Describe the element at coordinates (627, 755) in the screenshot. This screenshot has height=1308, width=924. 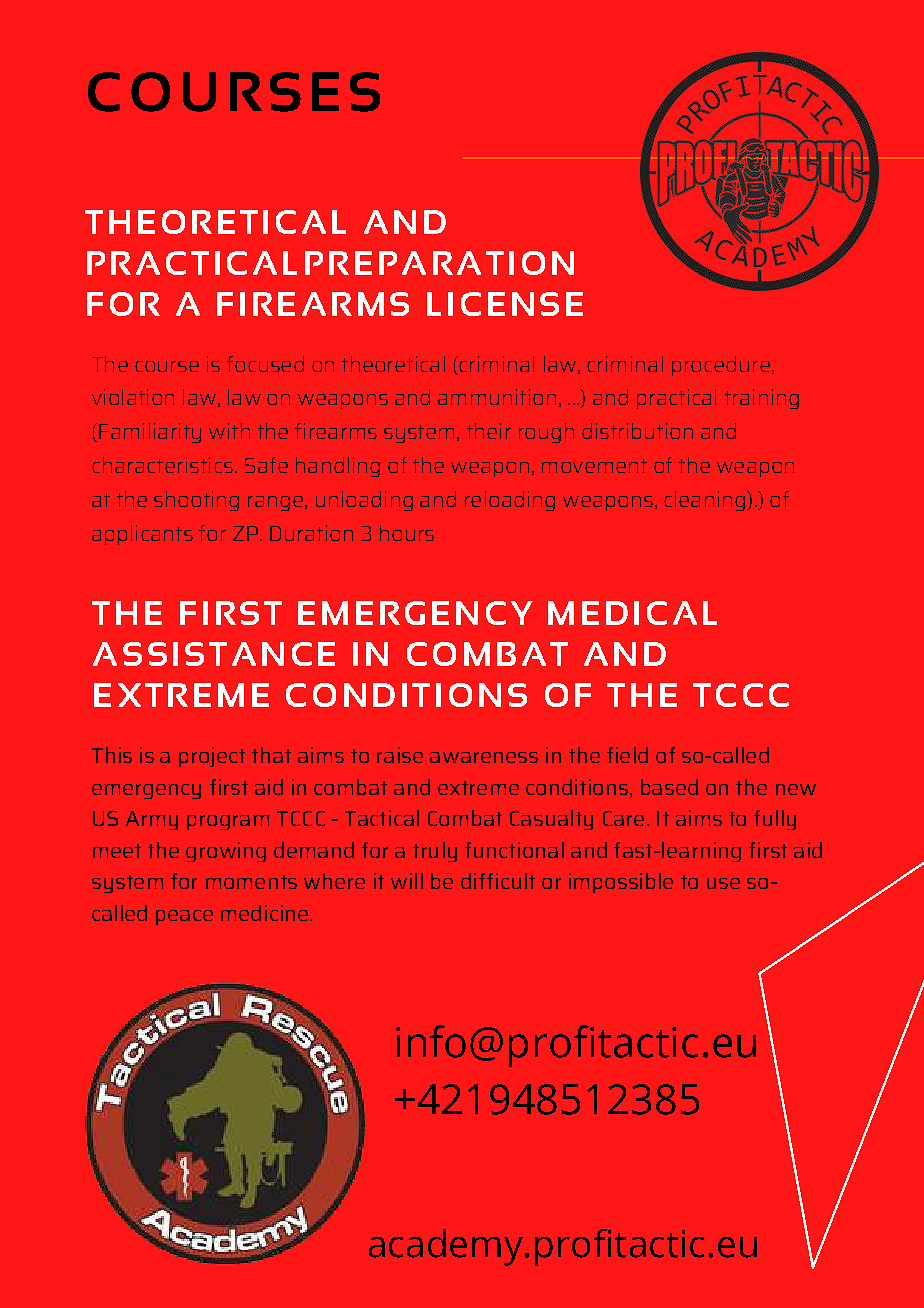
I see `field` at that location.
